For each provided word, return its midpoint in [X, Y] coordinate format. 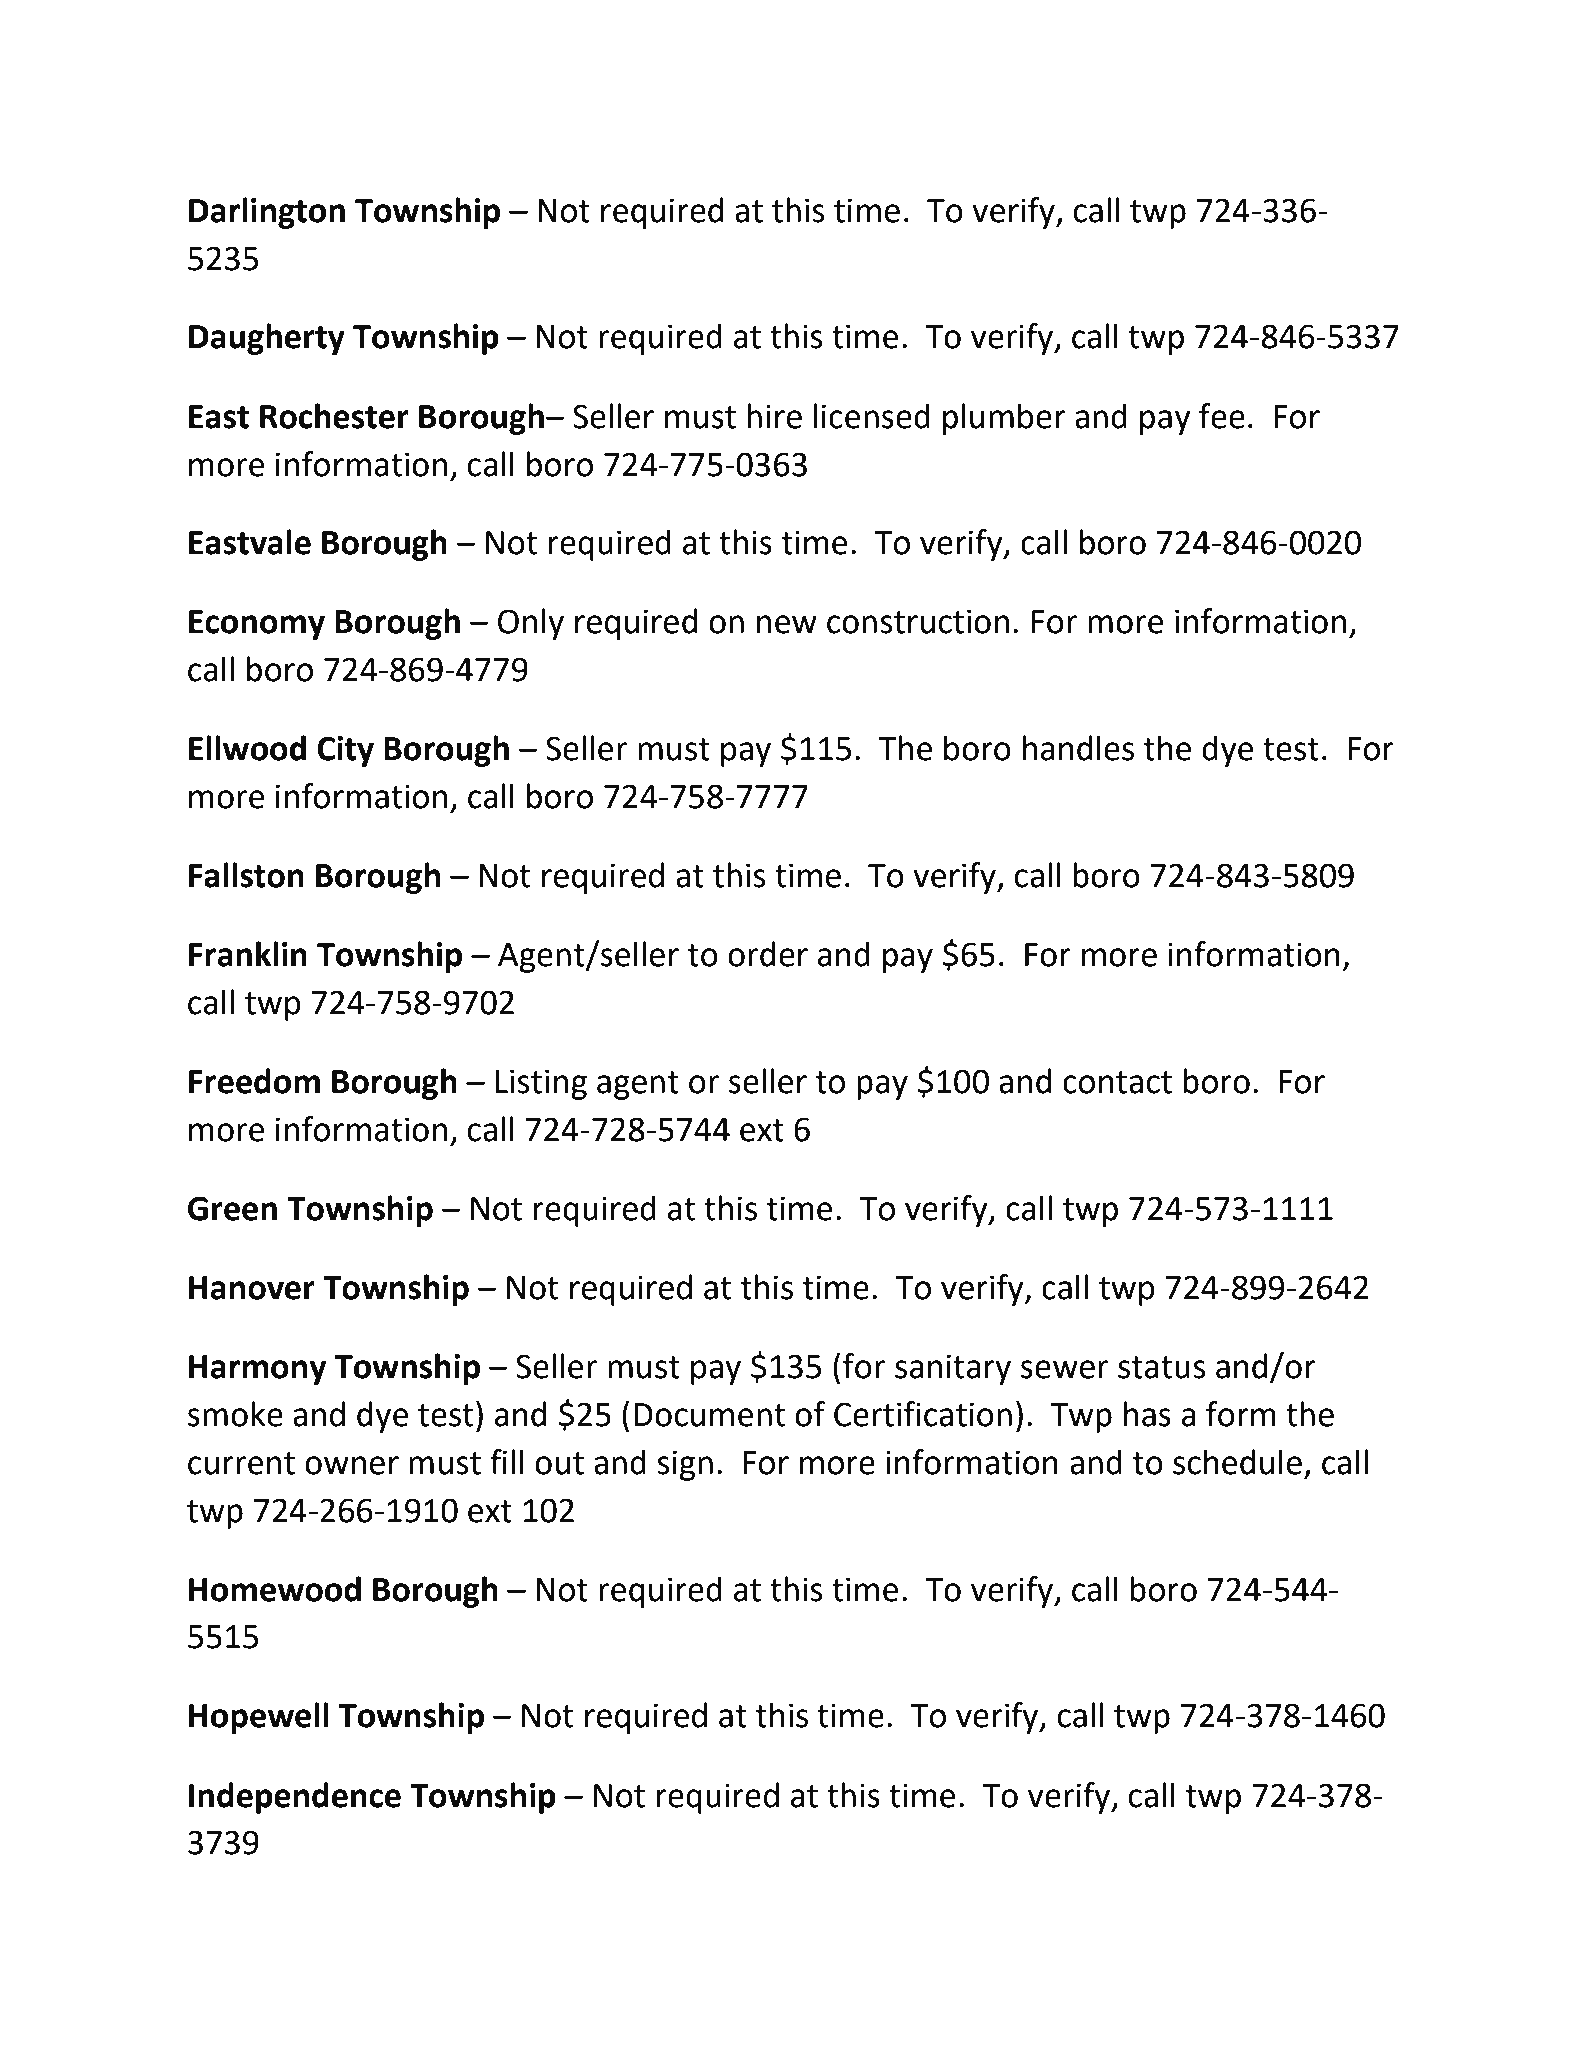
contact [1117, 1082]
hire [774, 416]
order [768, 954]
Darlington [267, 213]
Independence [295, 1798]
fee [1222, 416]
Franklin [248, 954]
